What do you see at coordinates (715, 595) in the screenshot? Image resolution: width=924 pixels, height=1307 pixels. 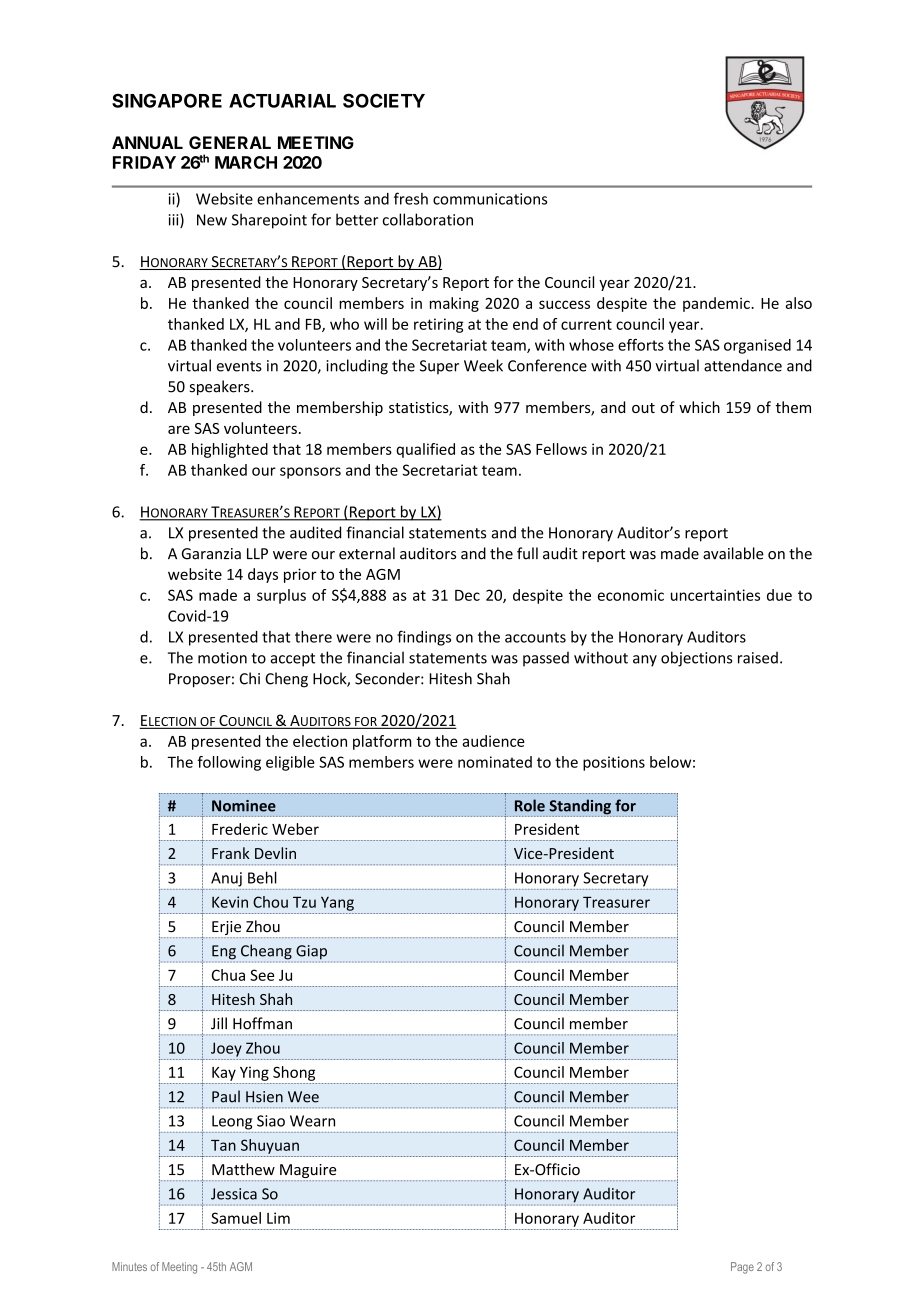 I see `uncertainties` at bounding box center [715, 595].
